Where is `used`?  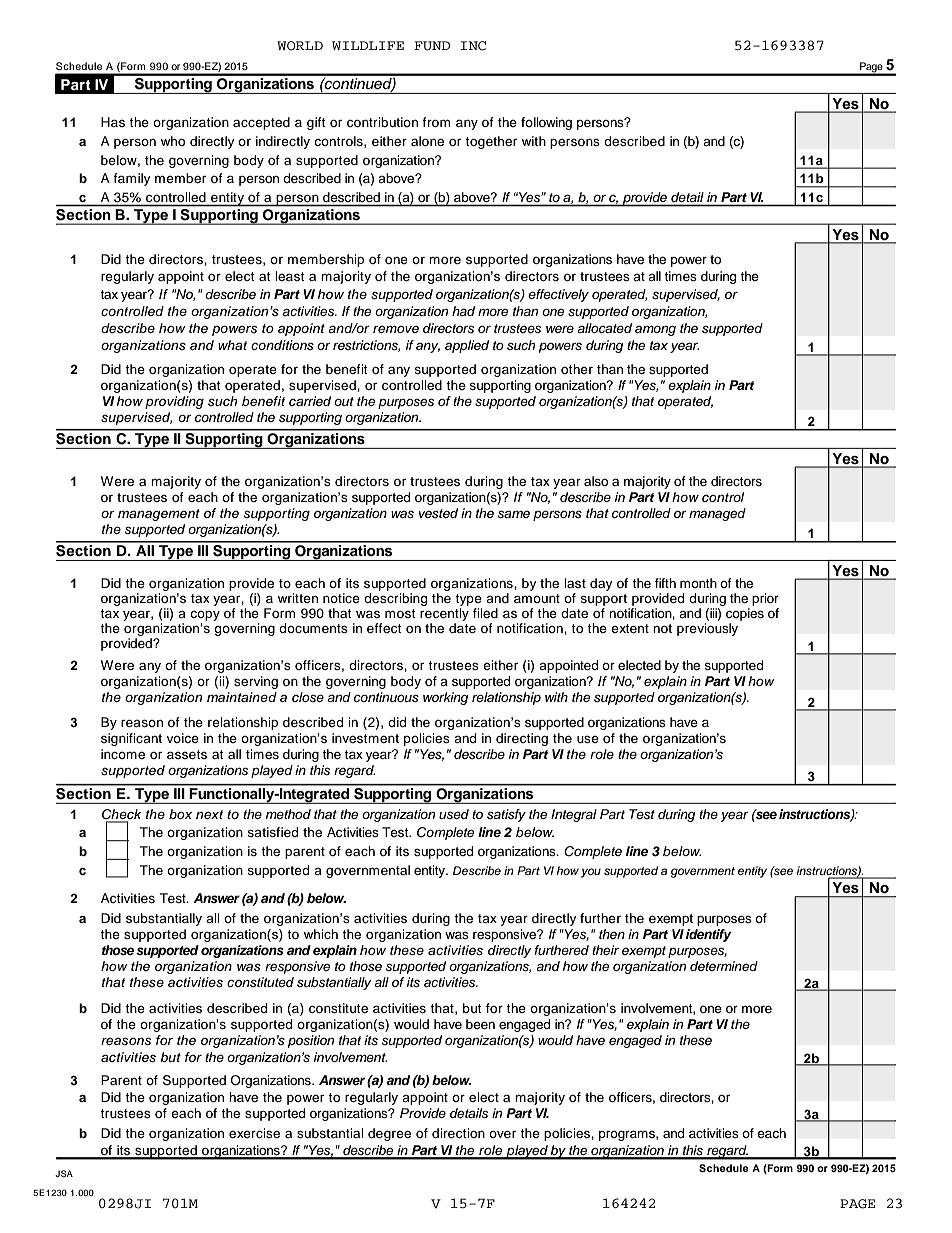 used is located at coordinates (454, 814).
